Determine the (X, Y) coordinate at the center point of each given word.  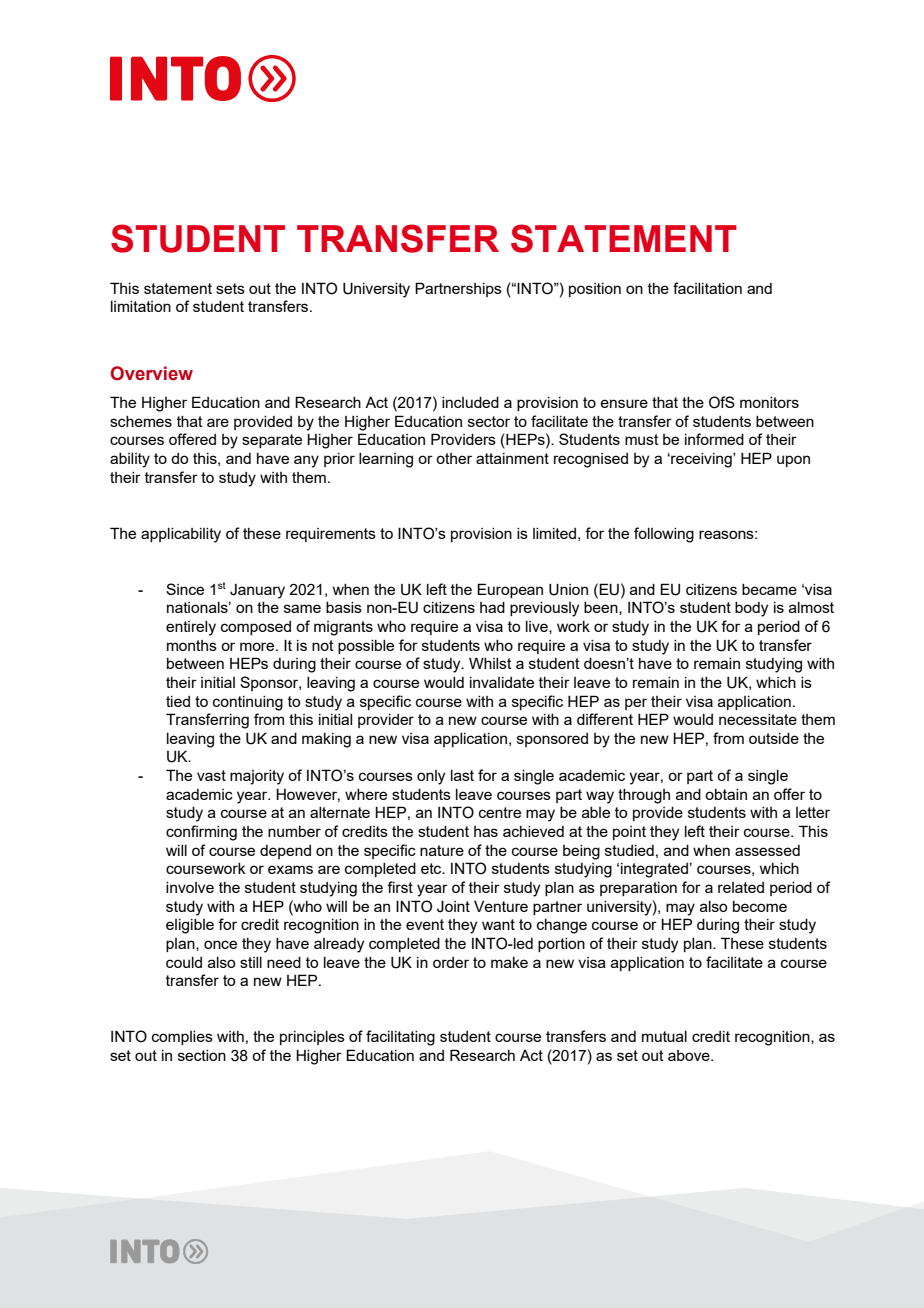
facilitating (400, 1038)
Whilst (490, 663)
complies (182, 1038)
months (192, 645)
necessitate (758, 719)
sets (230, 288)
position (595, 290)
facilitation (707, 288)
